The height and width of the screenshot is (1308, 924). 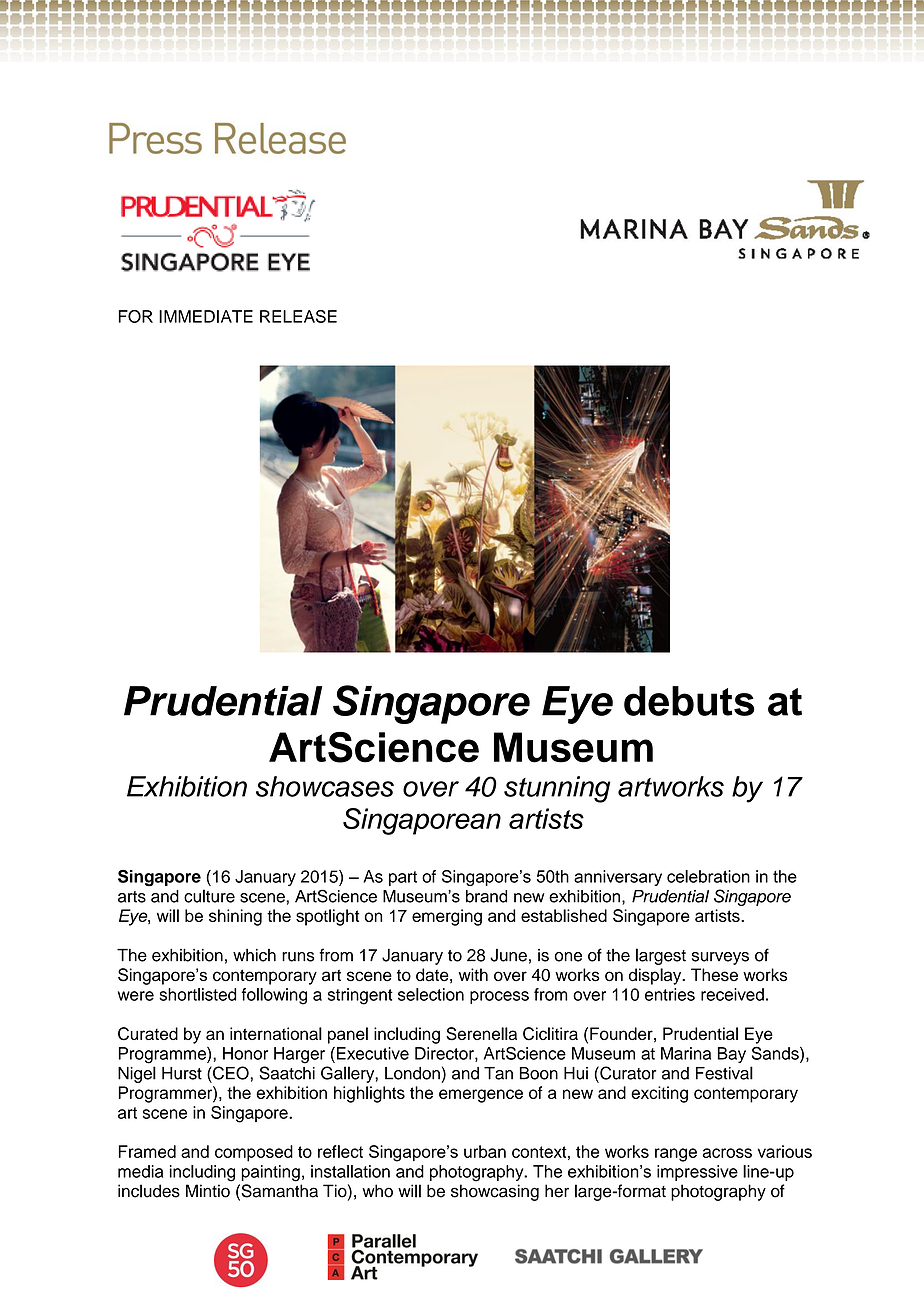 What do you see at coordinates (486, 896) in the screenshot?
I see `brand` at bounding box center [486, 896].
